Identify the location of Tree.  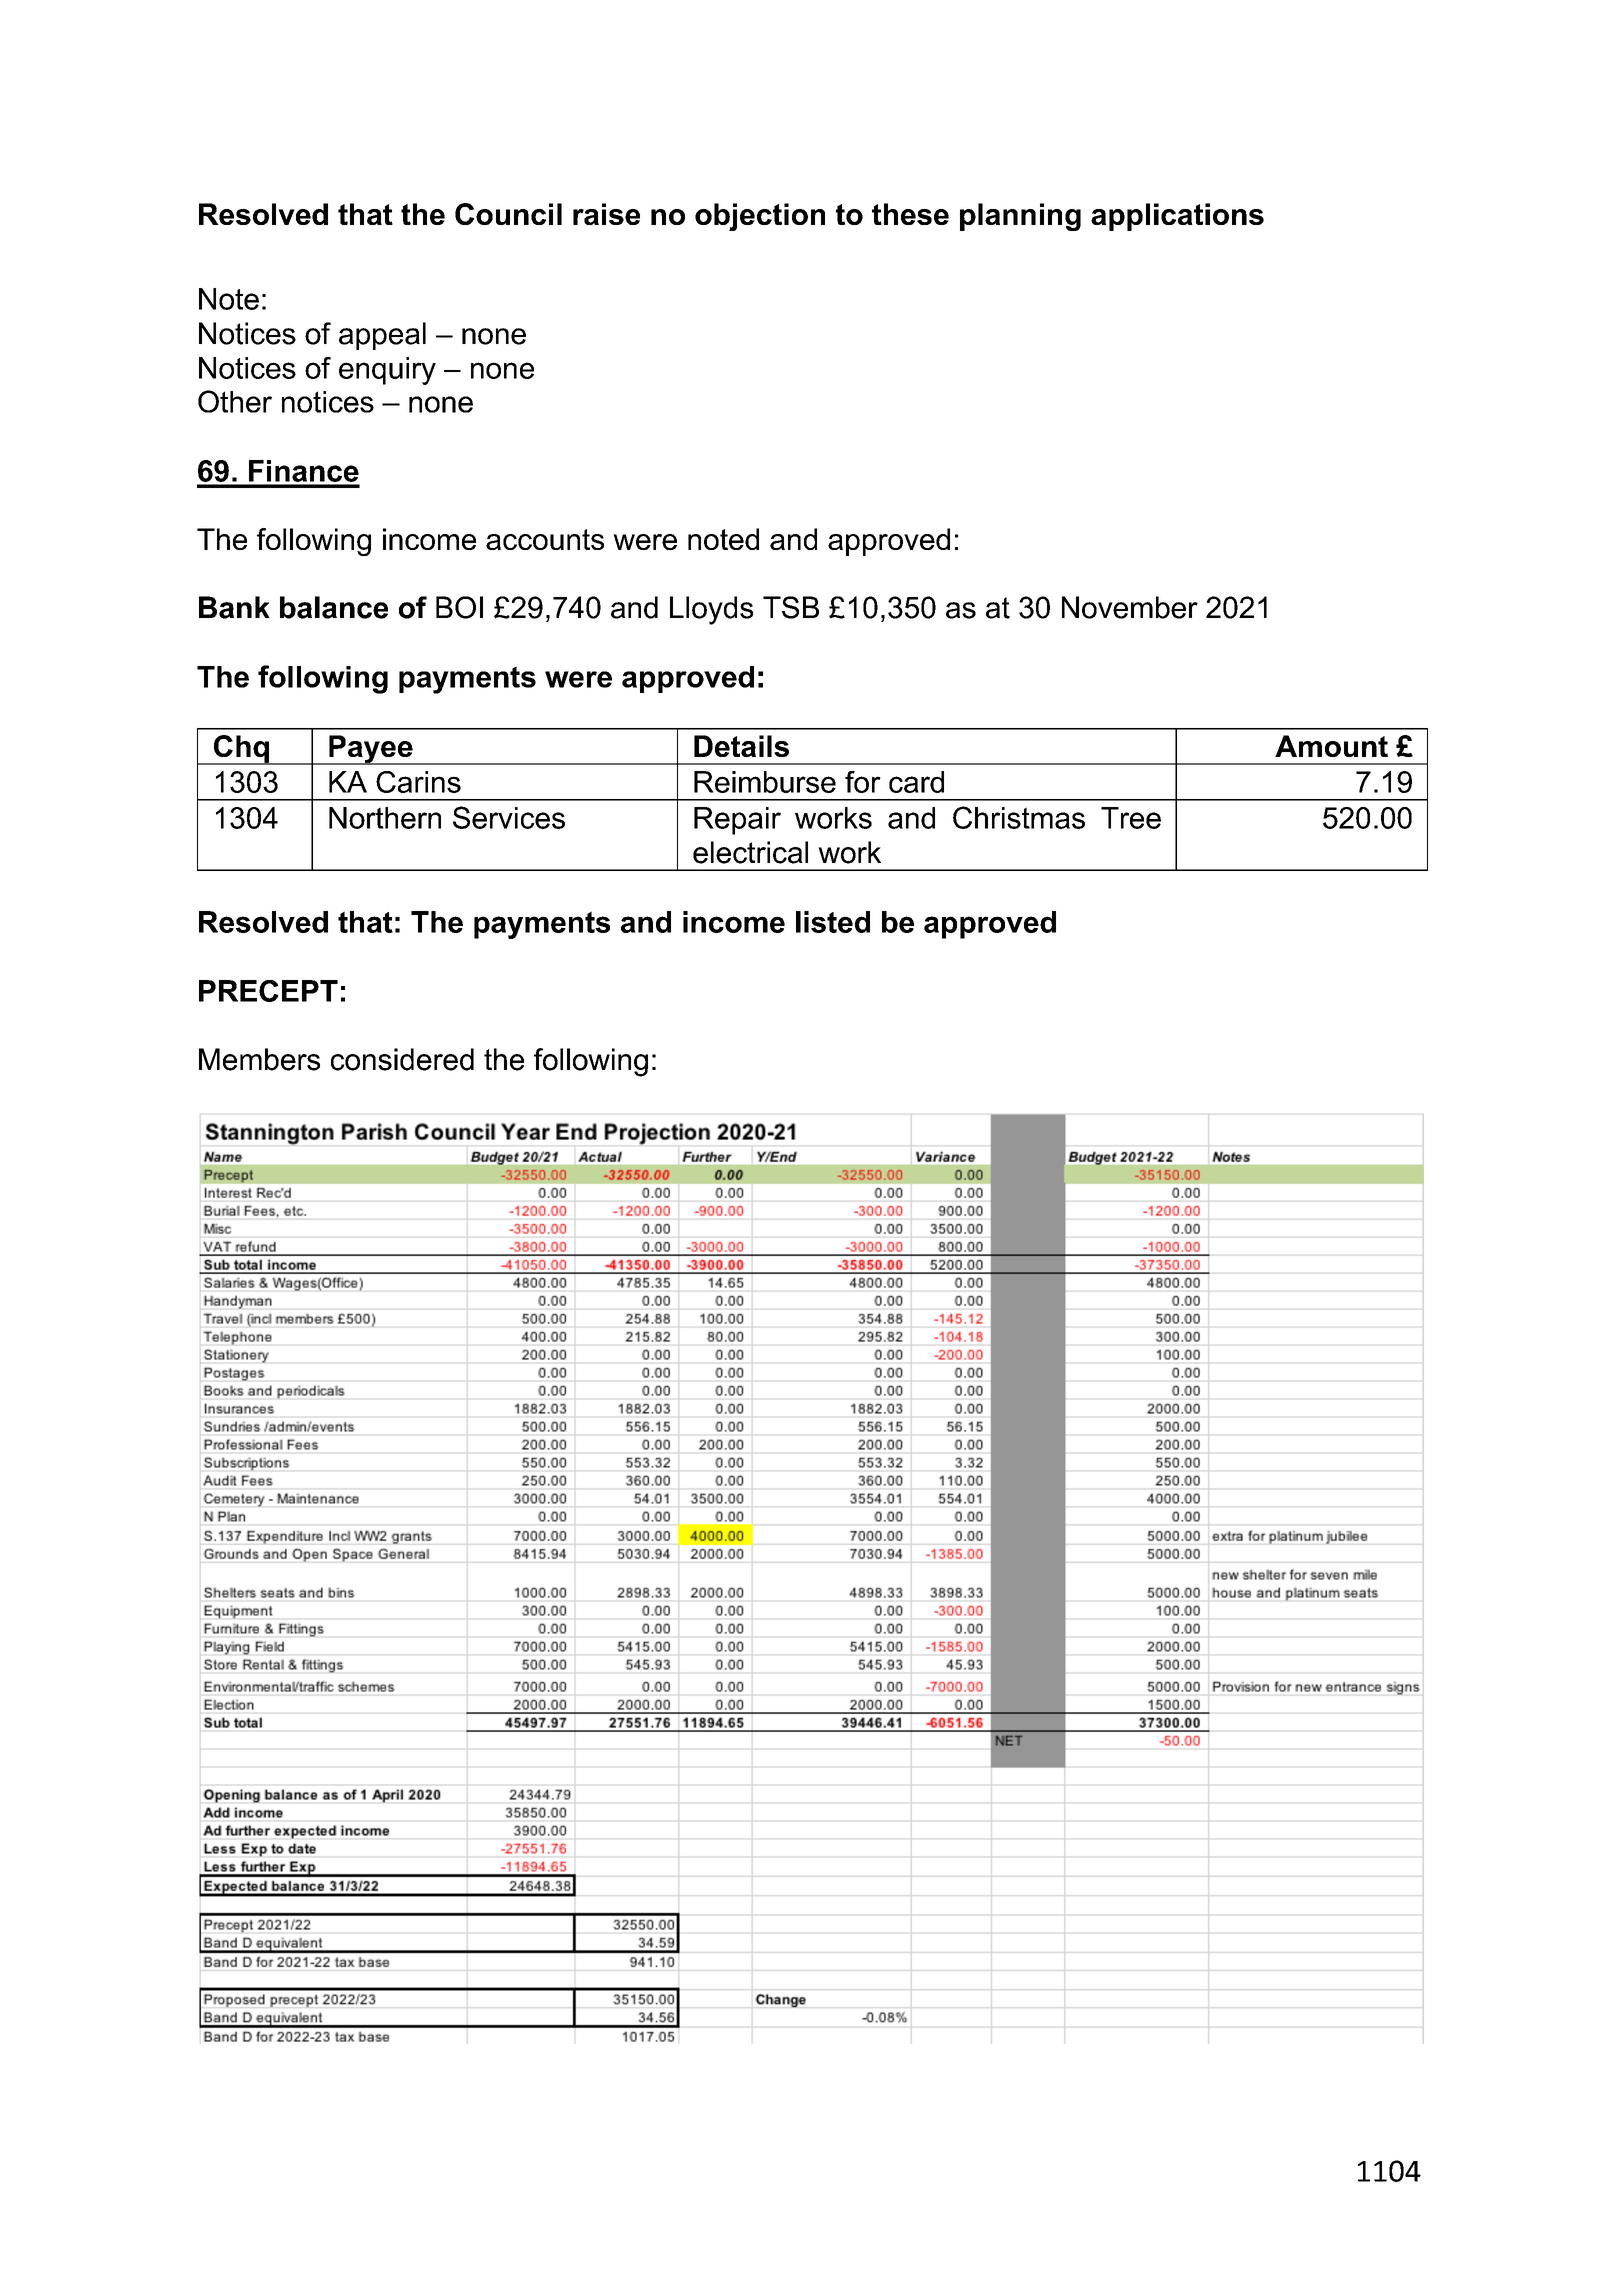
(1131, 818).
